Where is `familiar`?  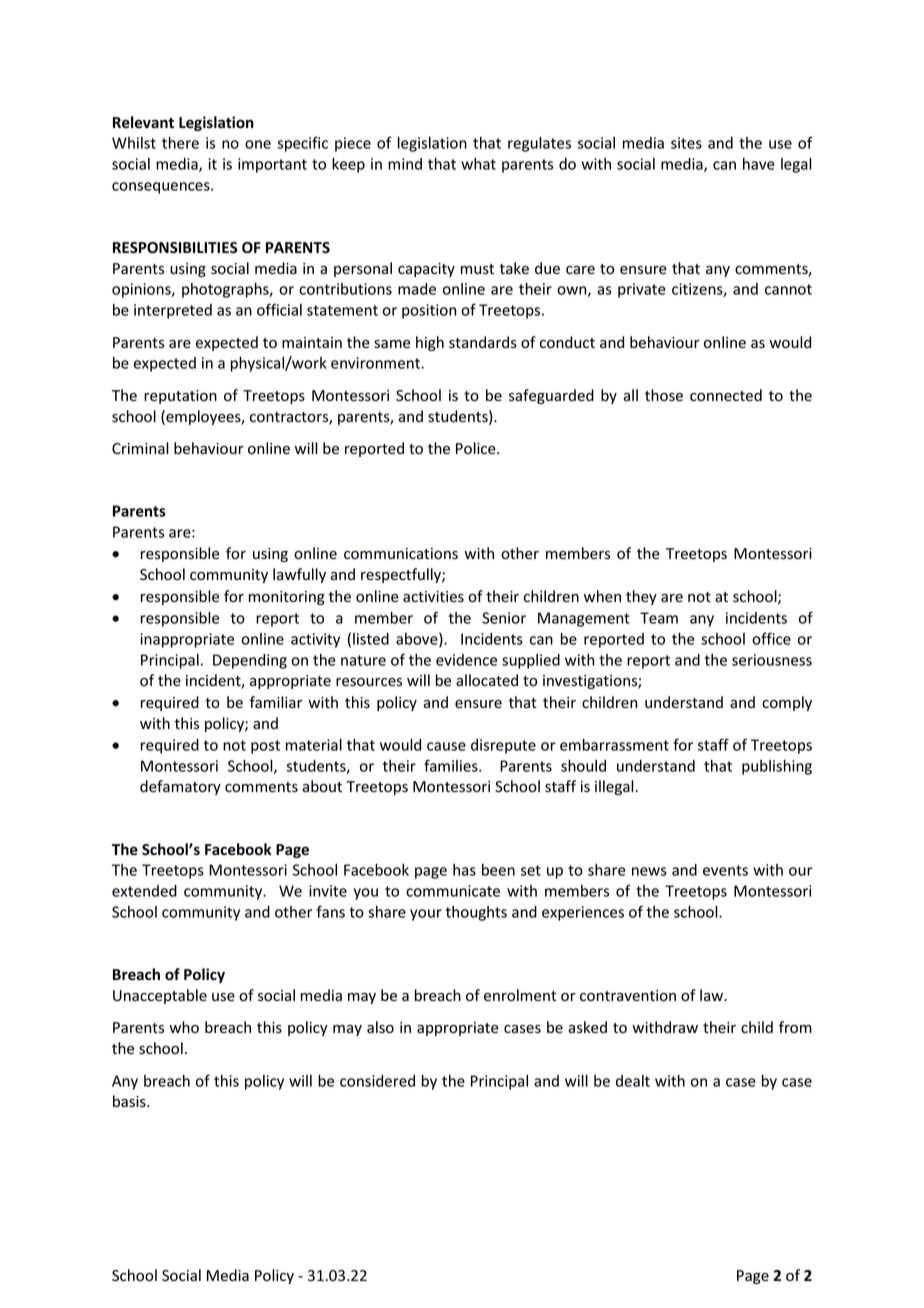
familiar is located at coordinates (276, 702).
